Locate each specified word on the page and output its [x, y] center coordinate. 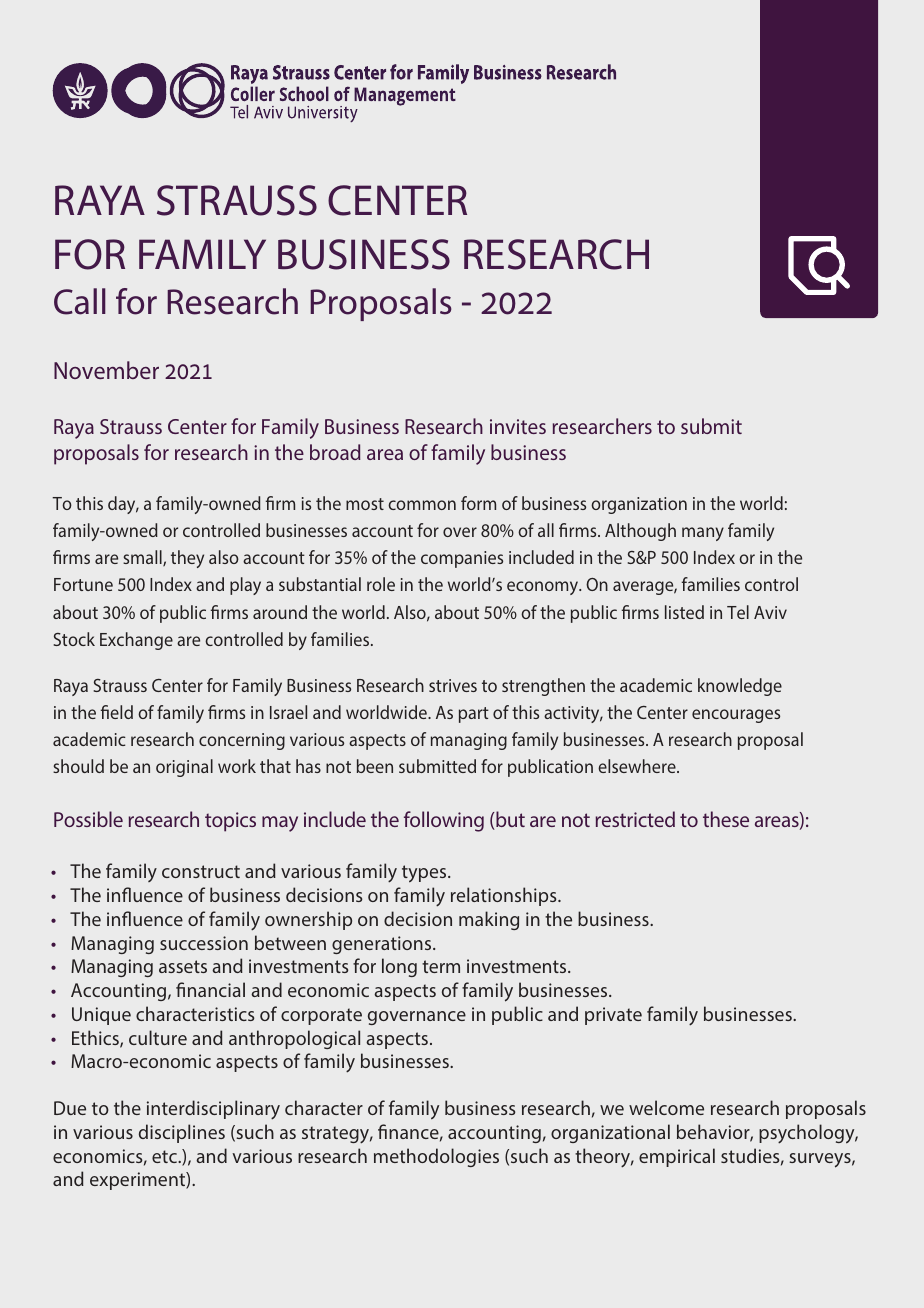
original [184, 768]
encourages [736, 716]
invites [518, 426]
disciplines [182, 1133]
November [106, 370]
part [474, 715]
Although [640, 532]
